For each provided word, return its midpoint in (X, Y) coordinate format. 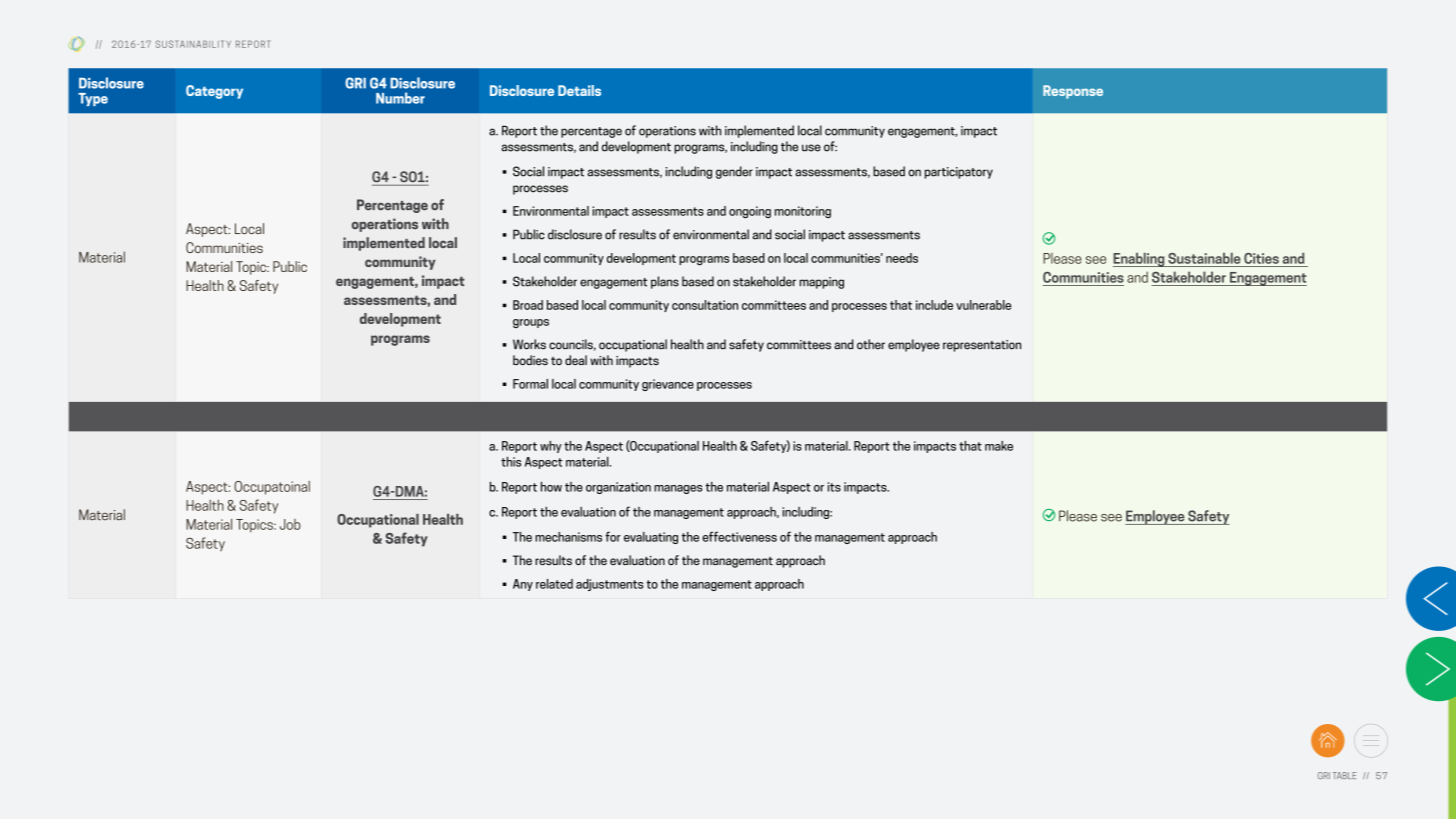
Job (290, 524)
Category (214, 92)
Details (579, 90)
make (999, 446)
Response (1073, 92)
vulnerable (983, 305)
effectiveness (739, 536)
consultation (705, 305)
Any (523, 585)
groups (531, 323)
